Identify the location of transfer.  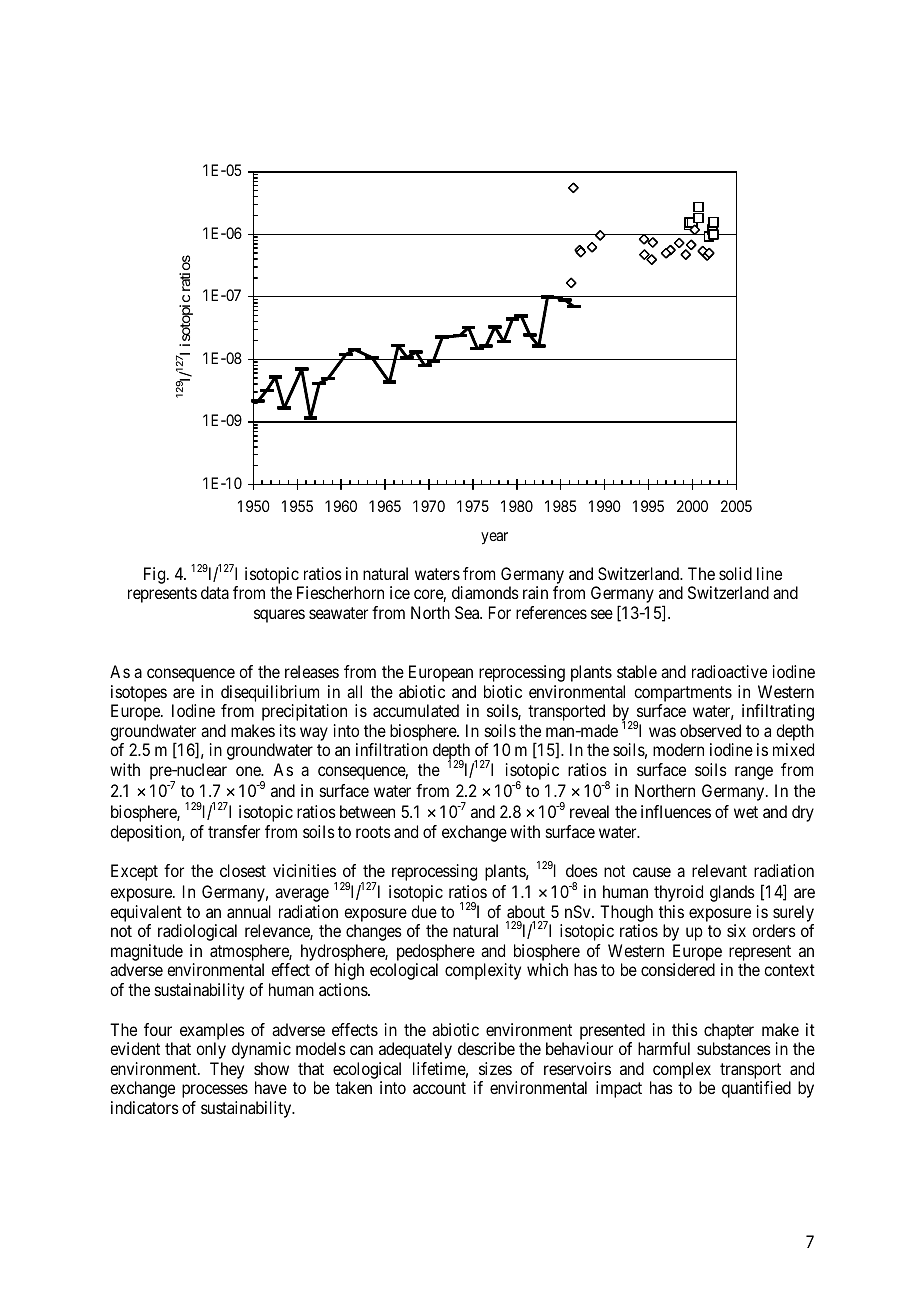
(234, 831).
